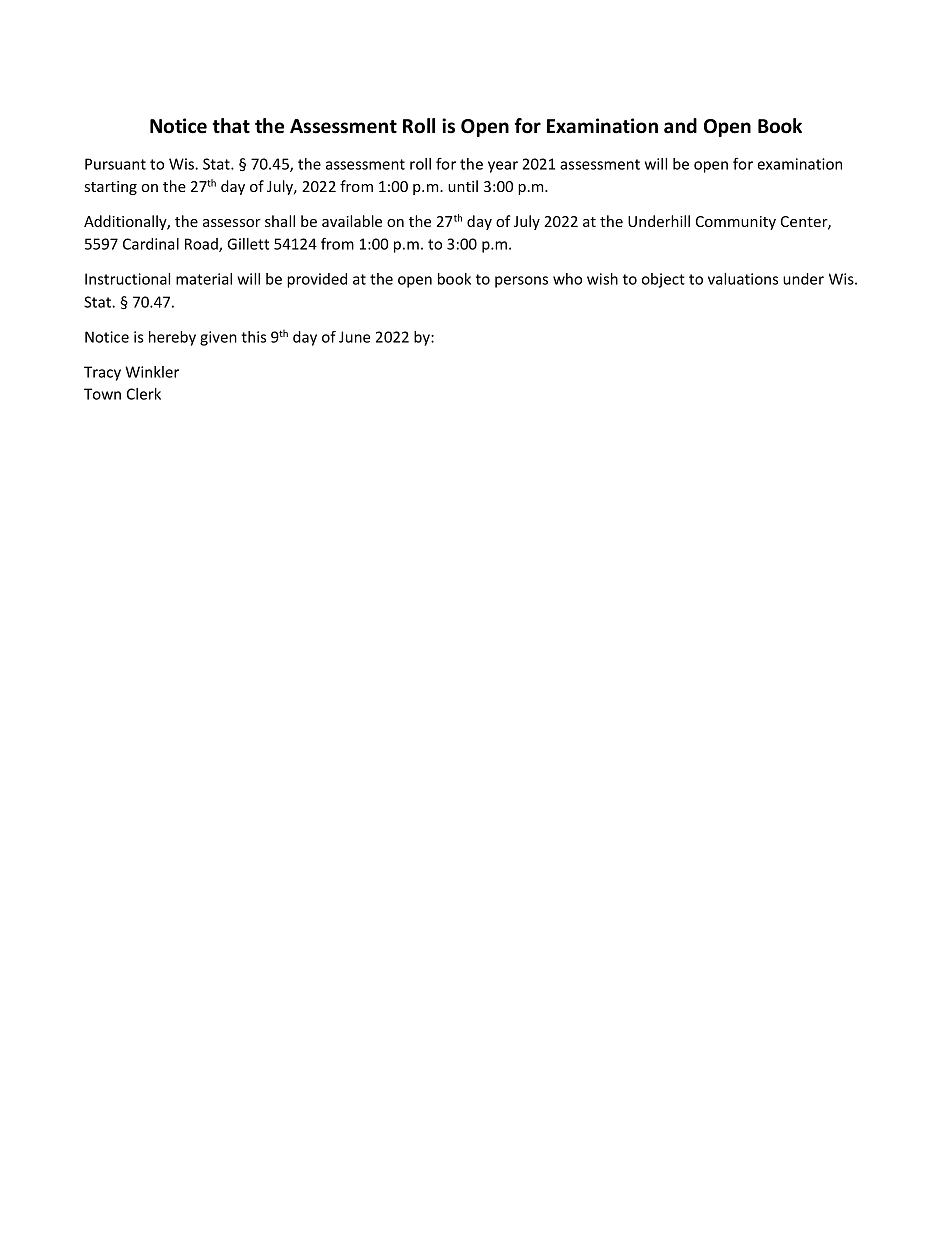 Image resolution: width=952 pixels, height=1233 pixels. I want to click on this, so click(253, 337).
